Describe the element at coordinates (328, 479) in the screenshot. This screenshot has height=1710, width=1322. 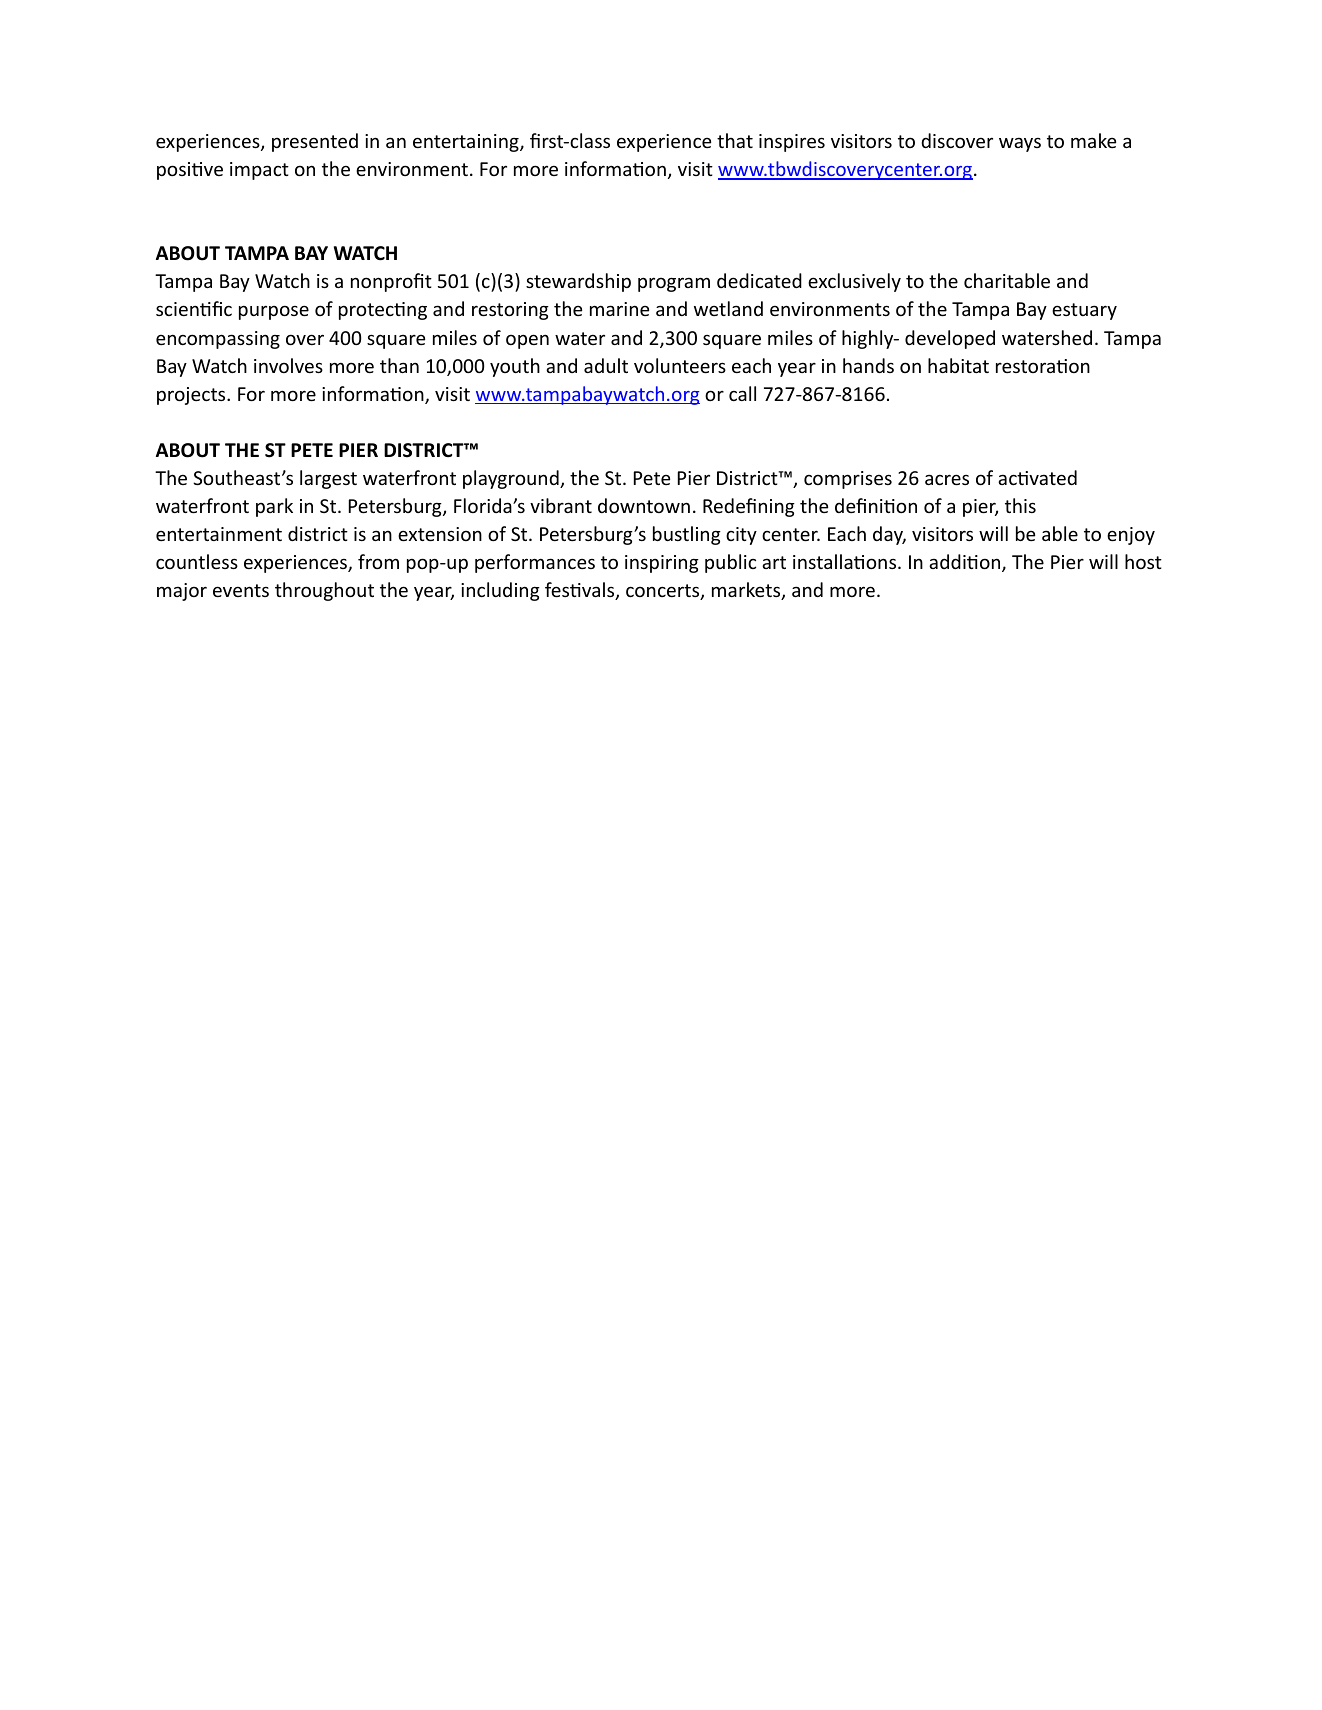
I see `largest` at that location.
